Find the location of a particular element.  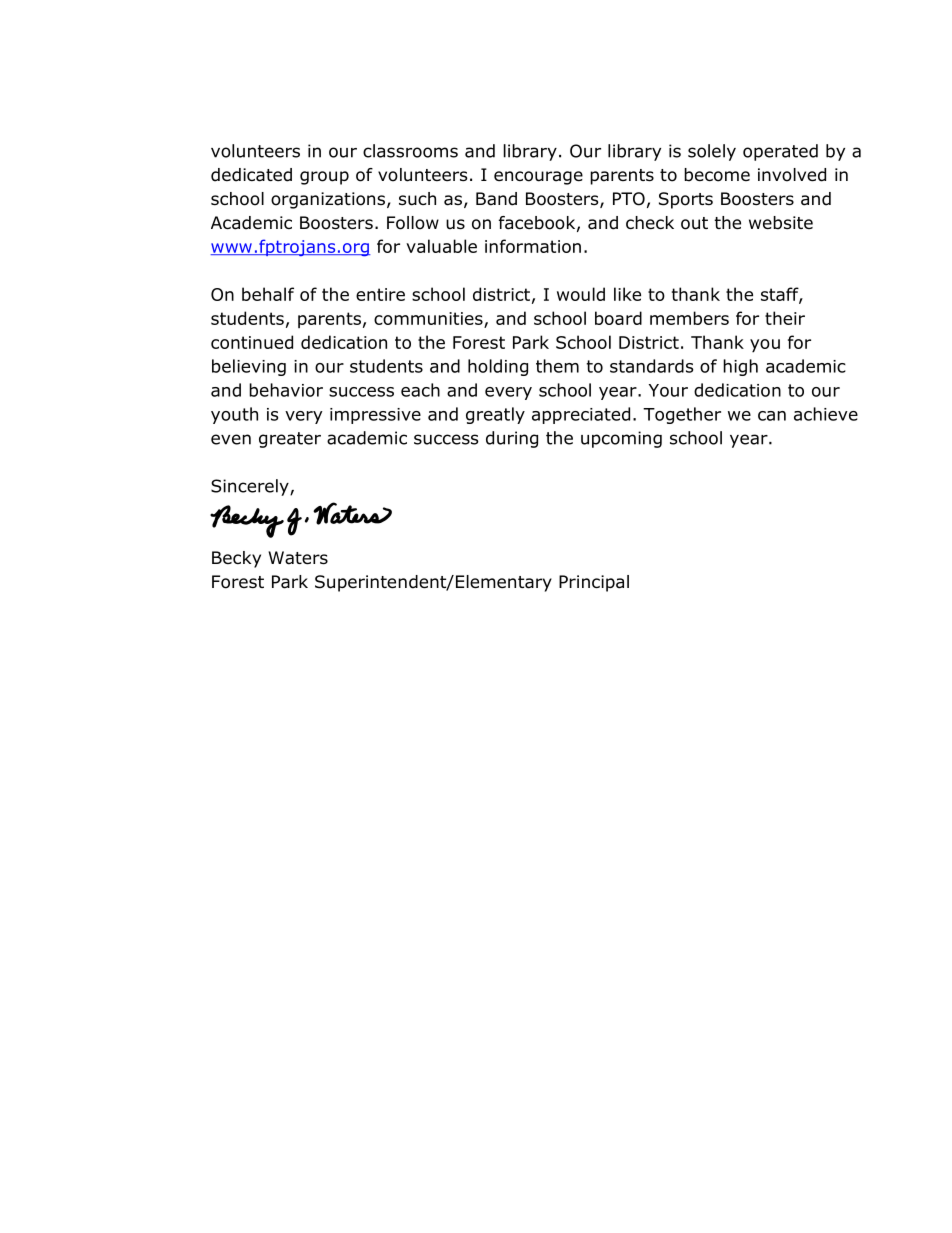

behalf is located at coordinates (268, 294).
